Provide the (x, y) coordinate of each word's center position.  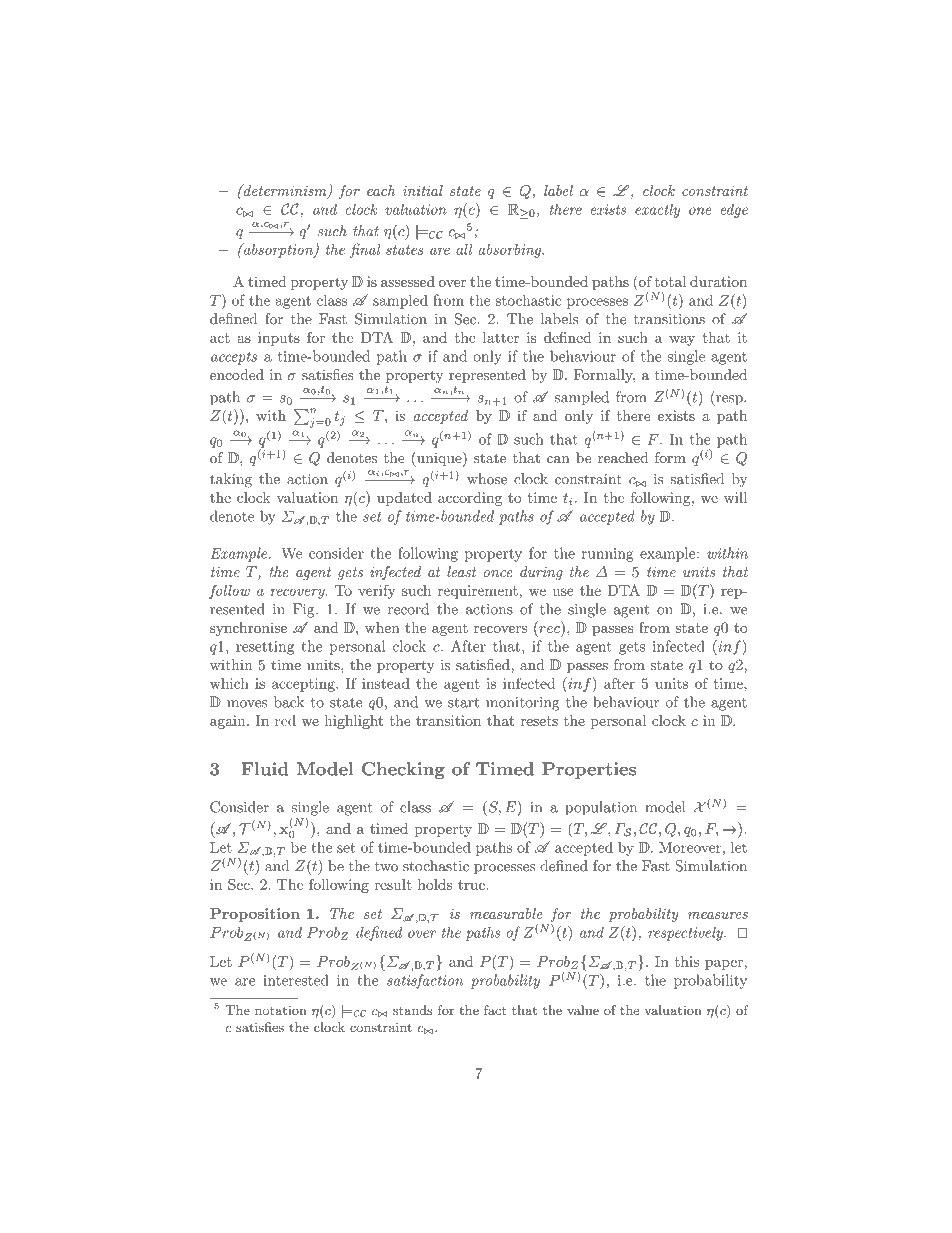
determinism (285, 191)
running (608, 555)
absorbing (511, 251)
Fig (305, 610)
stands (413, 1010)
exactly (657, 210)
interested (296, 980)
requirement (478, 592)
